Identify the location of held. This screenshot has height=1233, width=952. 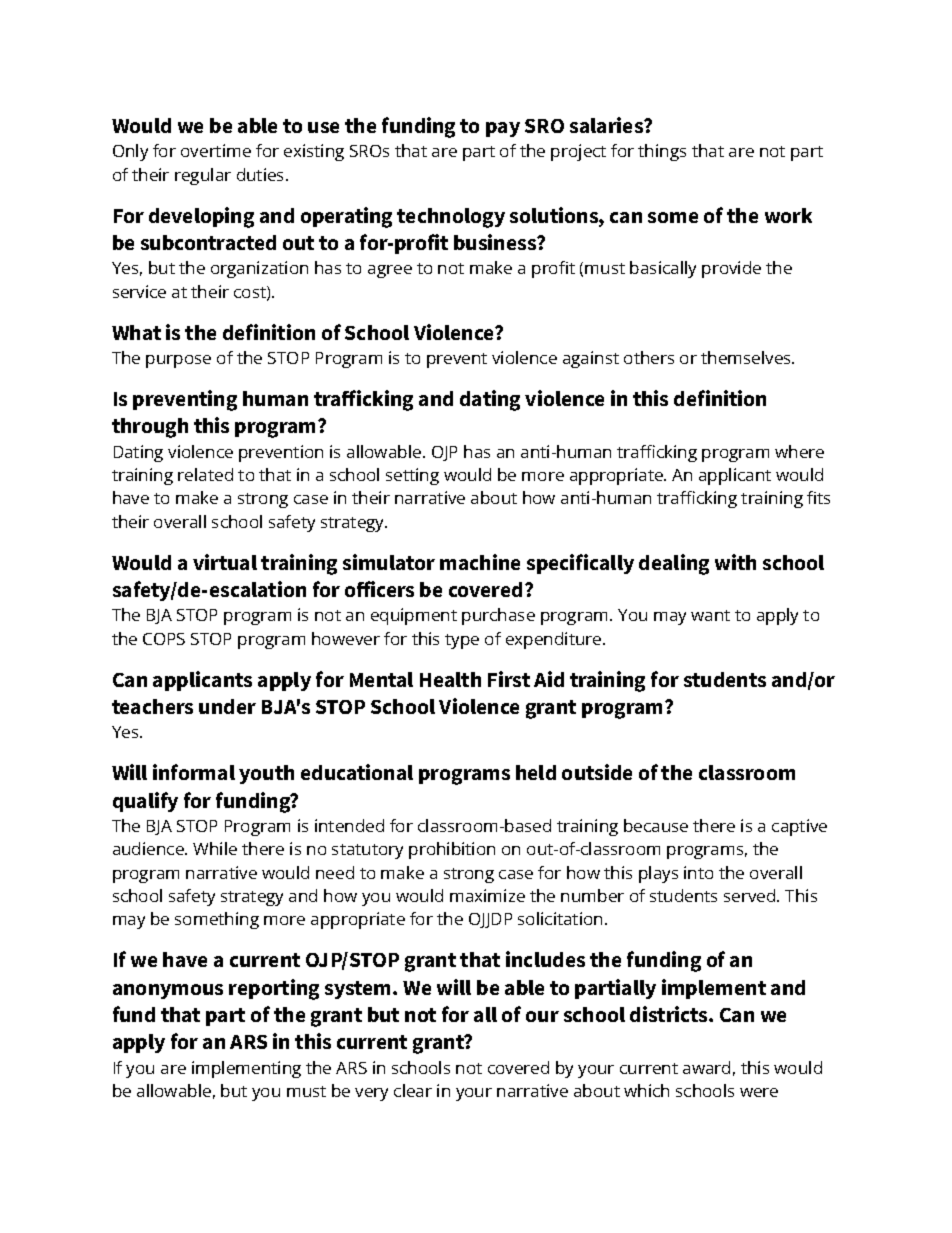
(536, 772).
